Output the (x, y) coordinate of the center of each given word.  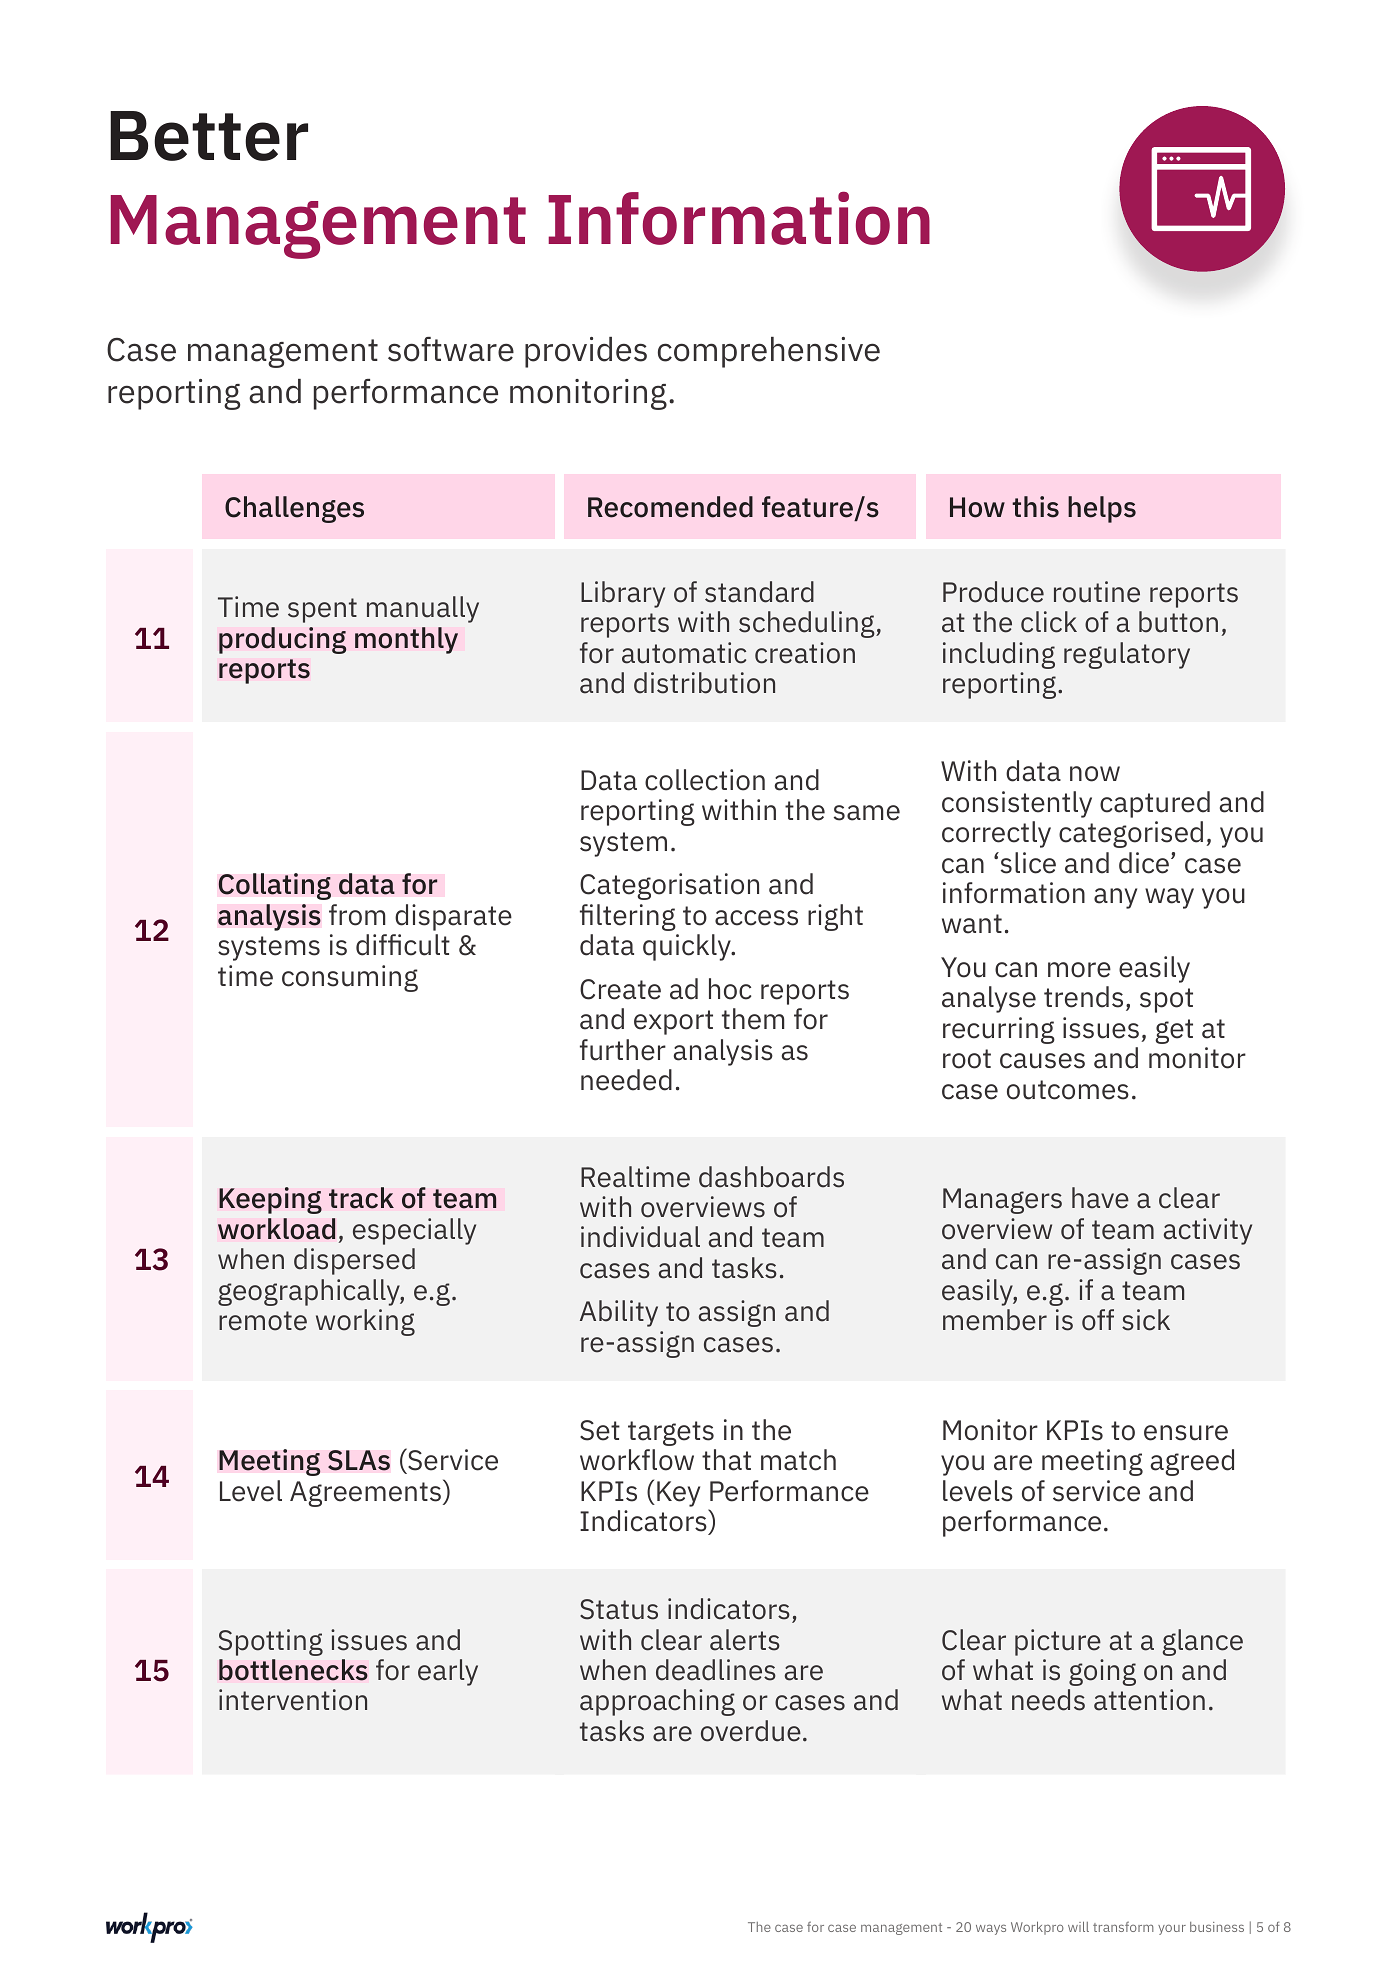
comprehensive (769, 352)
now (1095, 774)
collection (705, 780)
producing (282, 640)
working (365, 1322)
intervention (293, 1700)
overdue (751, 1731)
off (1098, 1320)
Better (209, 136)
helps (1102, 509)
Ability (619, 1313)
